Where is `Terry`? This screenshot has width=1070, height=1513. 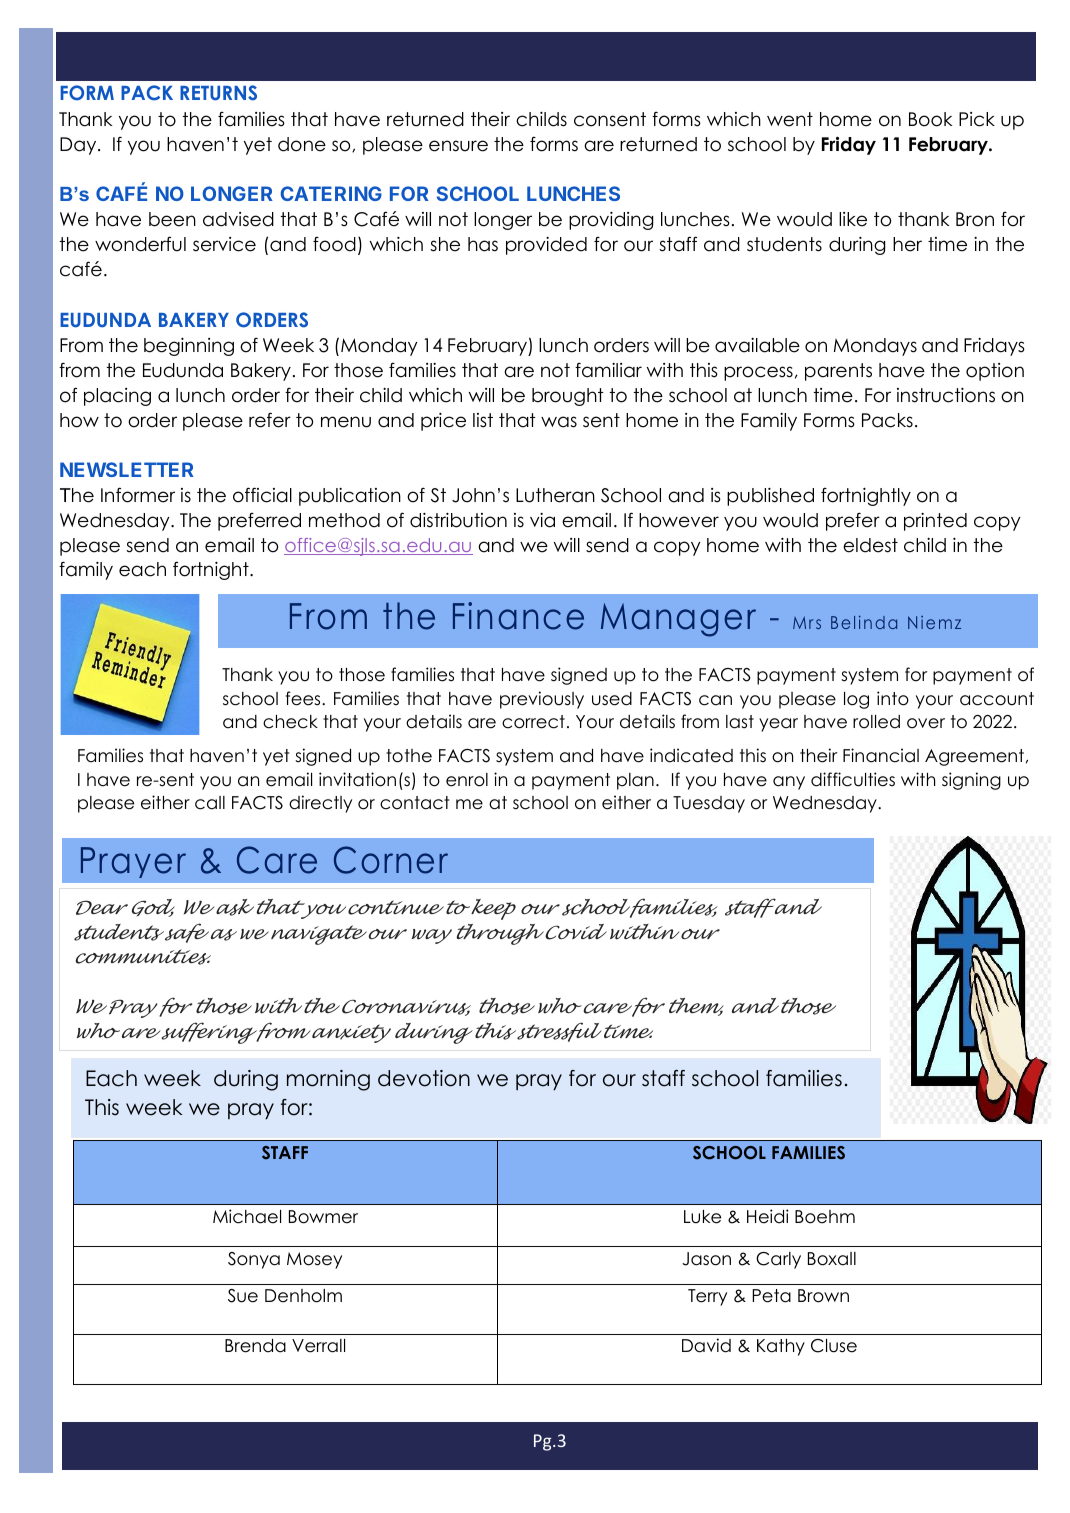
Terry is located at coordinates (707, 1297).
